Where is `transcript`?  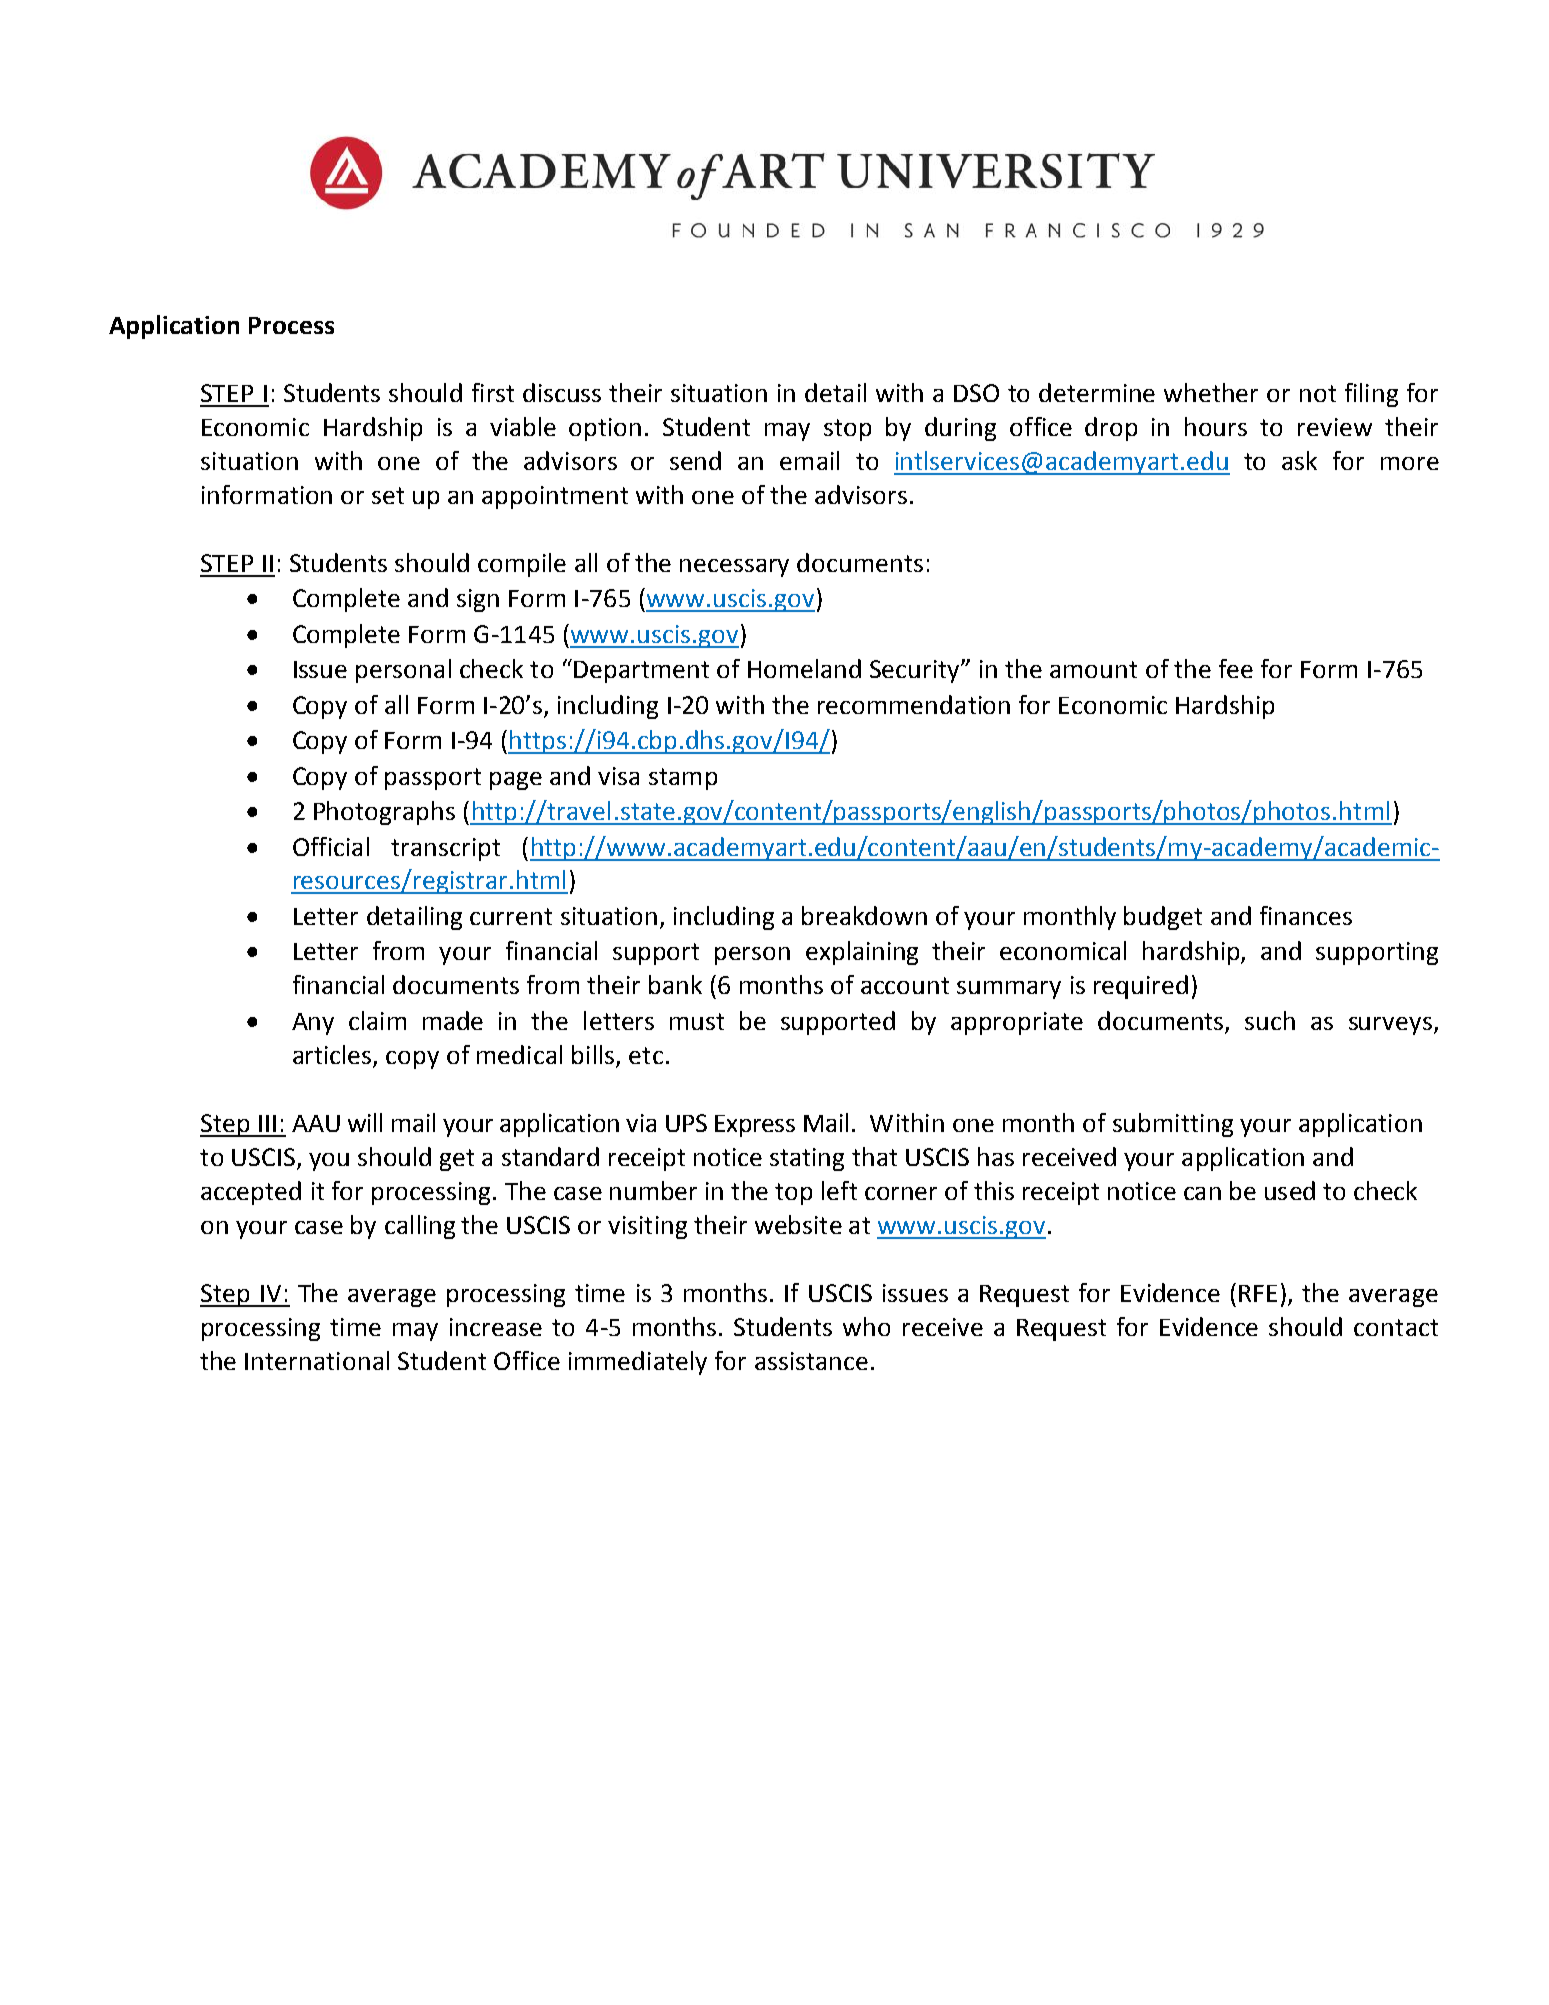 transcript is located at coordinates (445, 849).
